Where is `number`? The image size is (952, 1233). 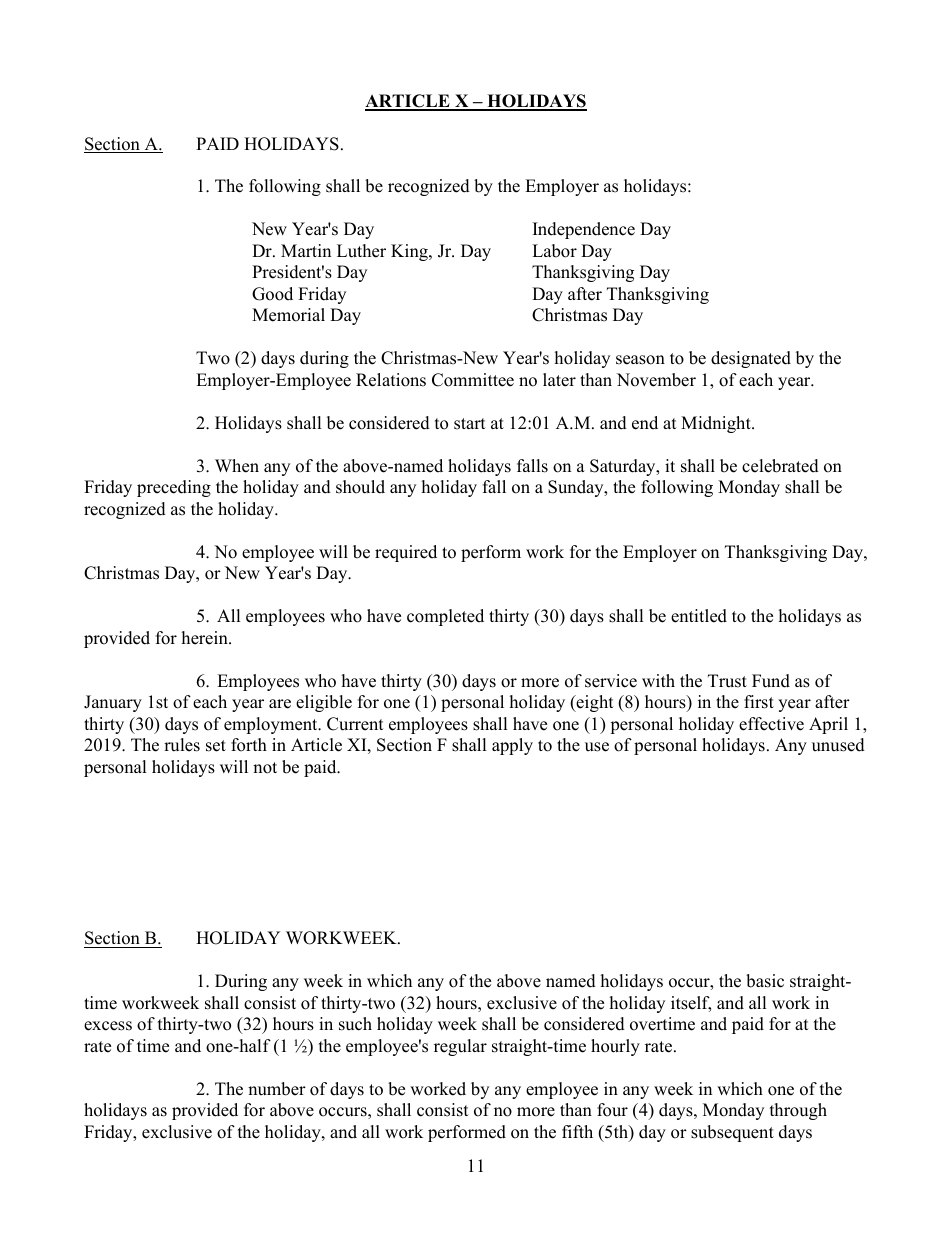
number is located at coordinates (277, 1089).
